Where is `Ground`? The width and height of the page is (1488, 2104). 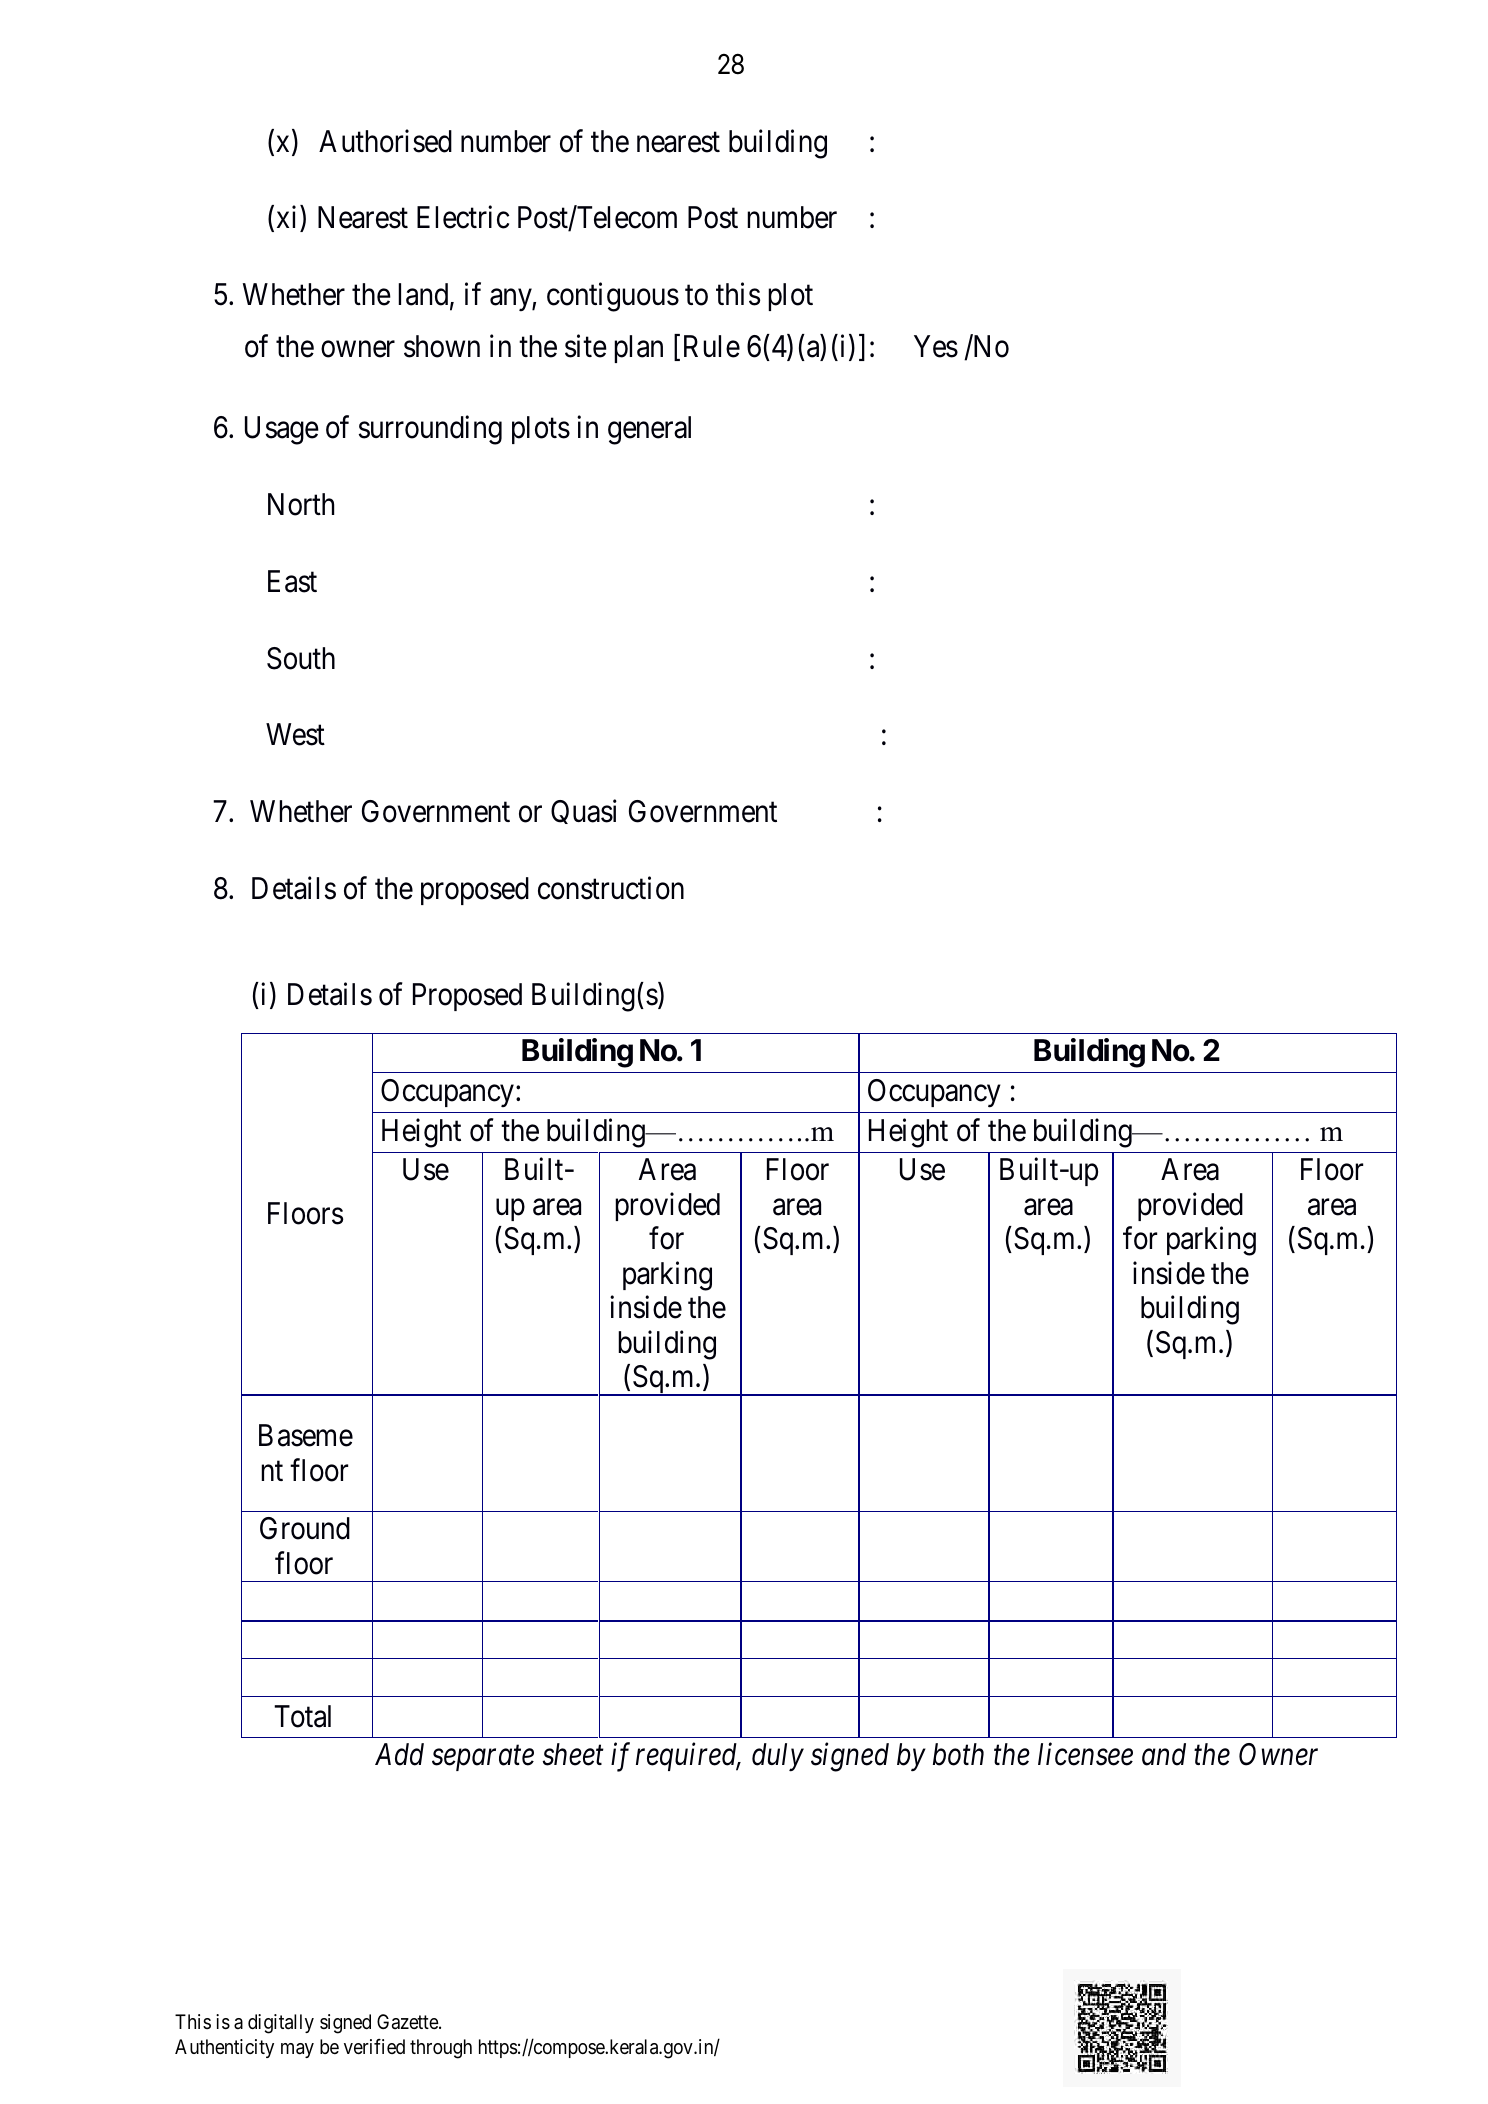 Ground is located at coordinates (305, 1528).
